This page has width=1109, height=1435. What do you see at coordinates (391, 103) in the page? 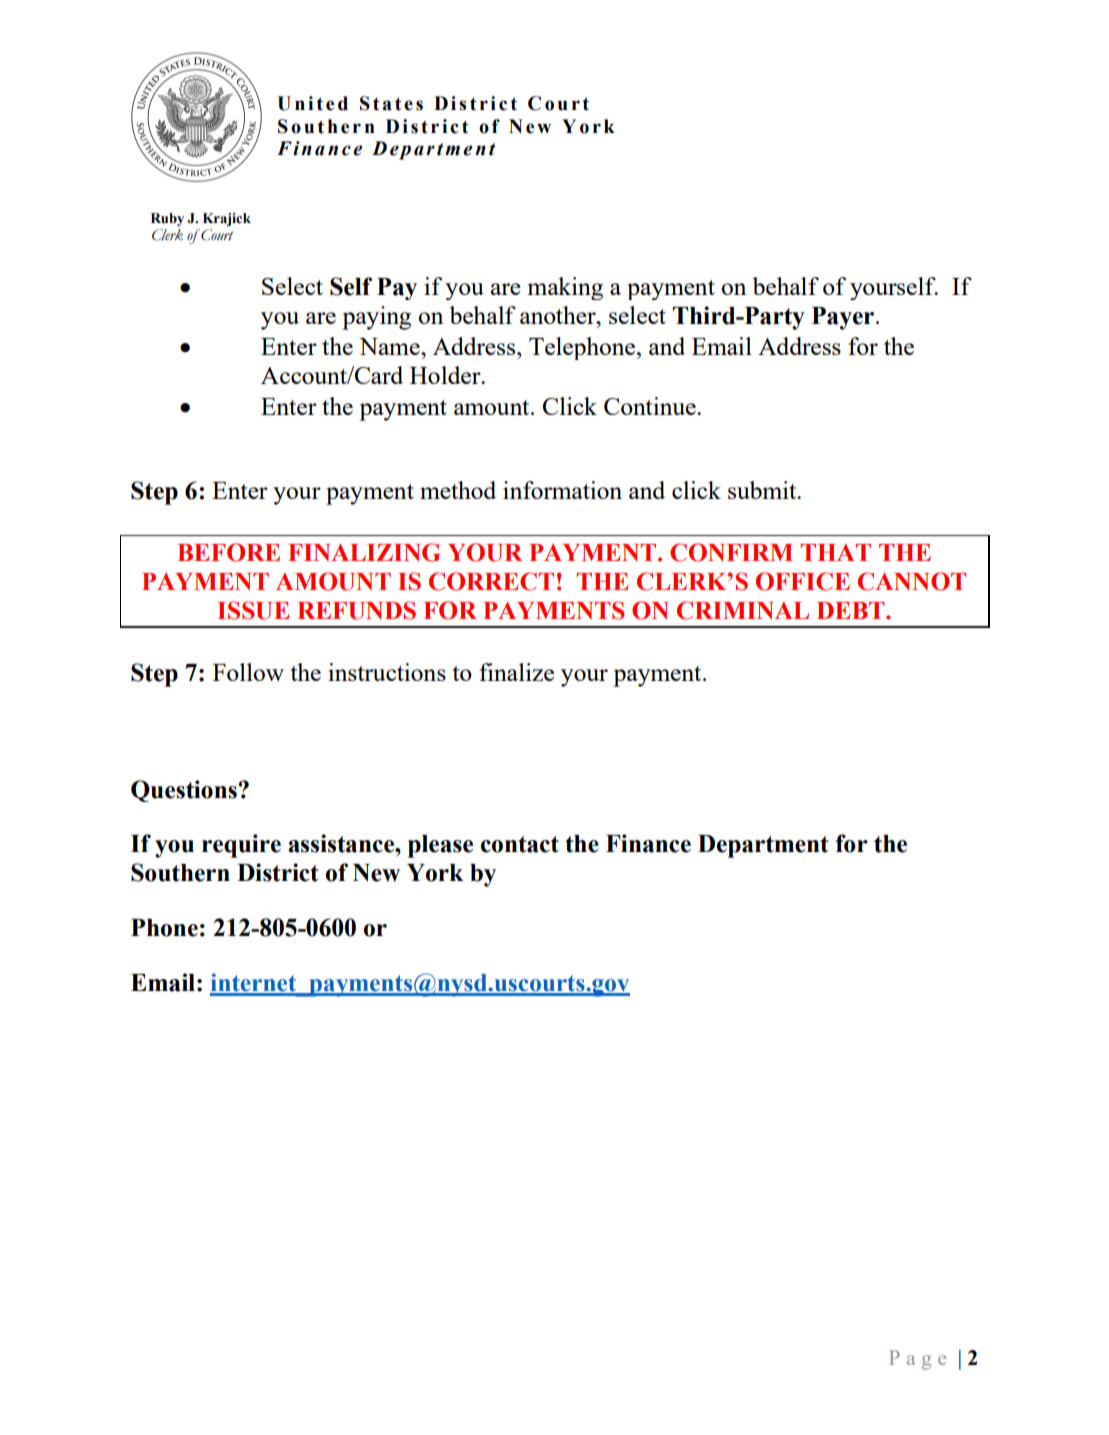
I see `States` at bounding box center [391, 103].
